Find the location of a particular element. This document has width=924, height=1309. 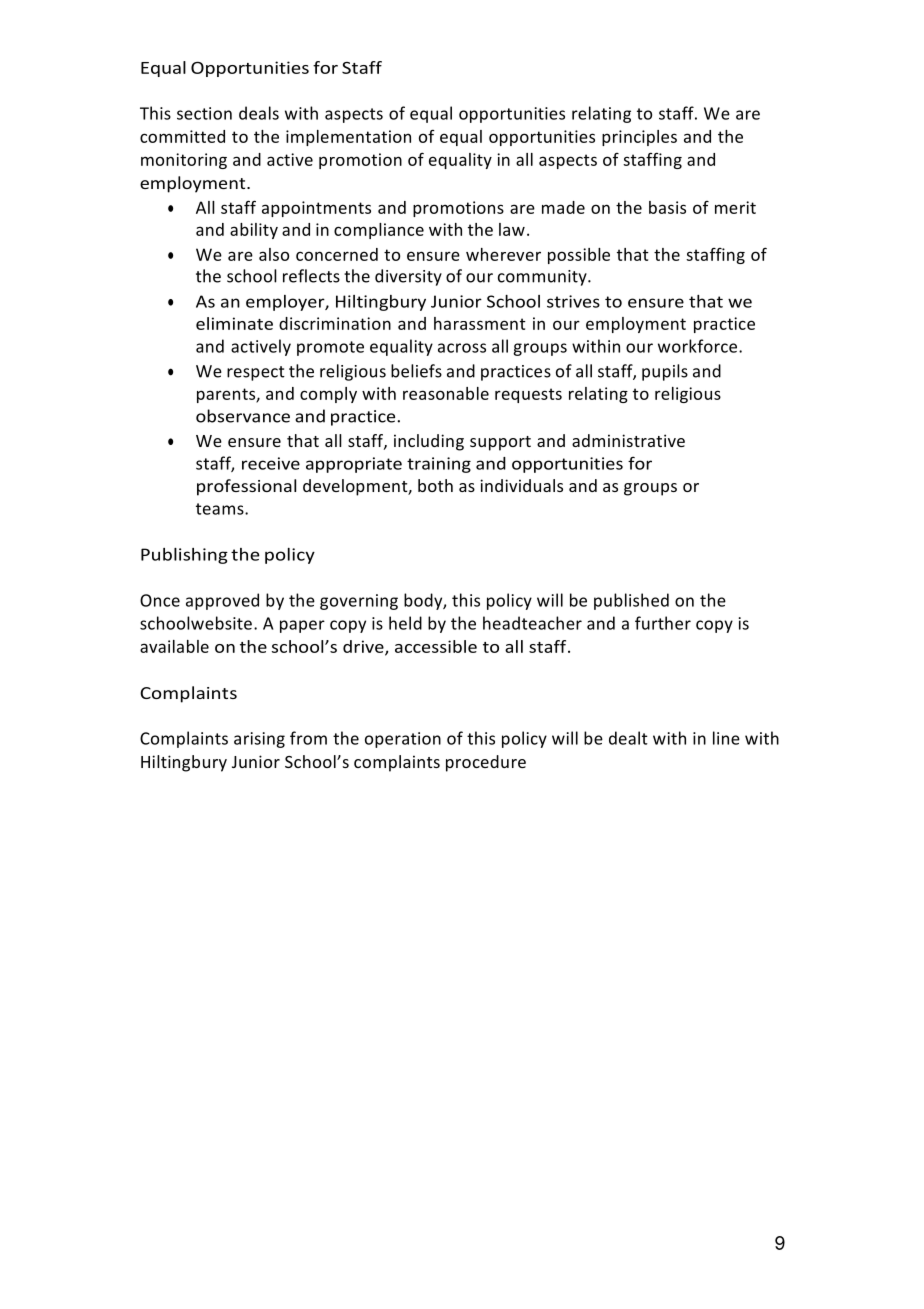

eliminate is located at coordinates (234, 323).
